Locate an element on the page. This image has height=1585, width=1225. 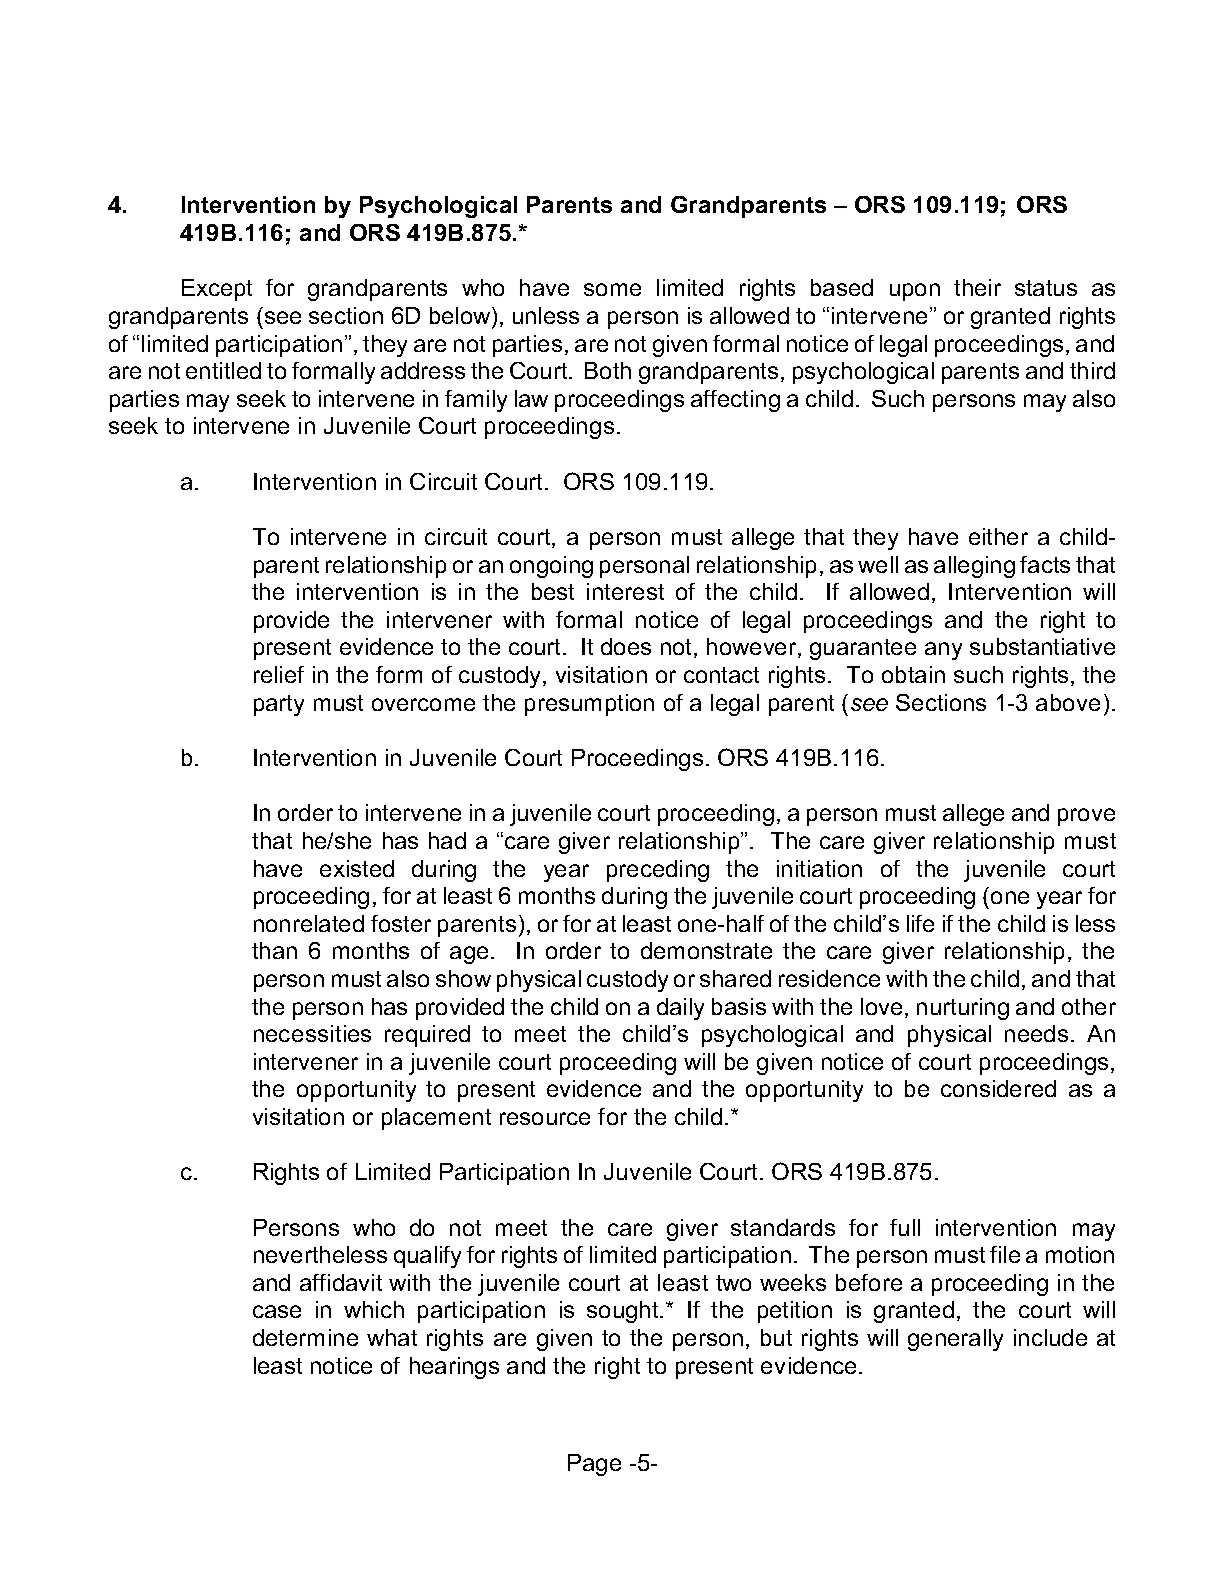
some is located at coordinates (612, 289).
